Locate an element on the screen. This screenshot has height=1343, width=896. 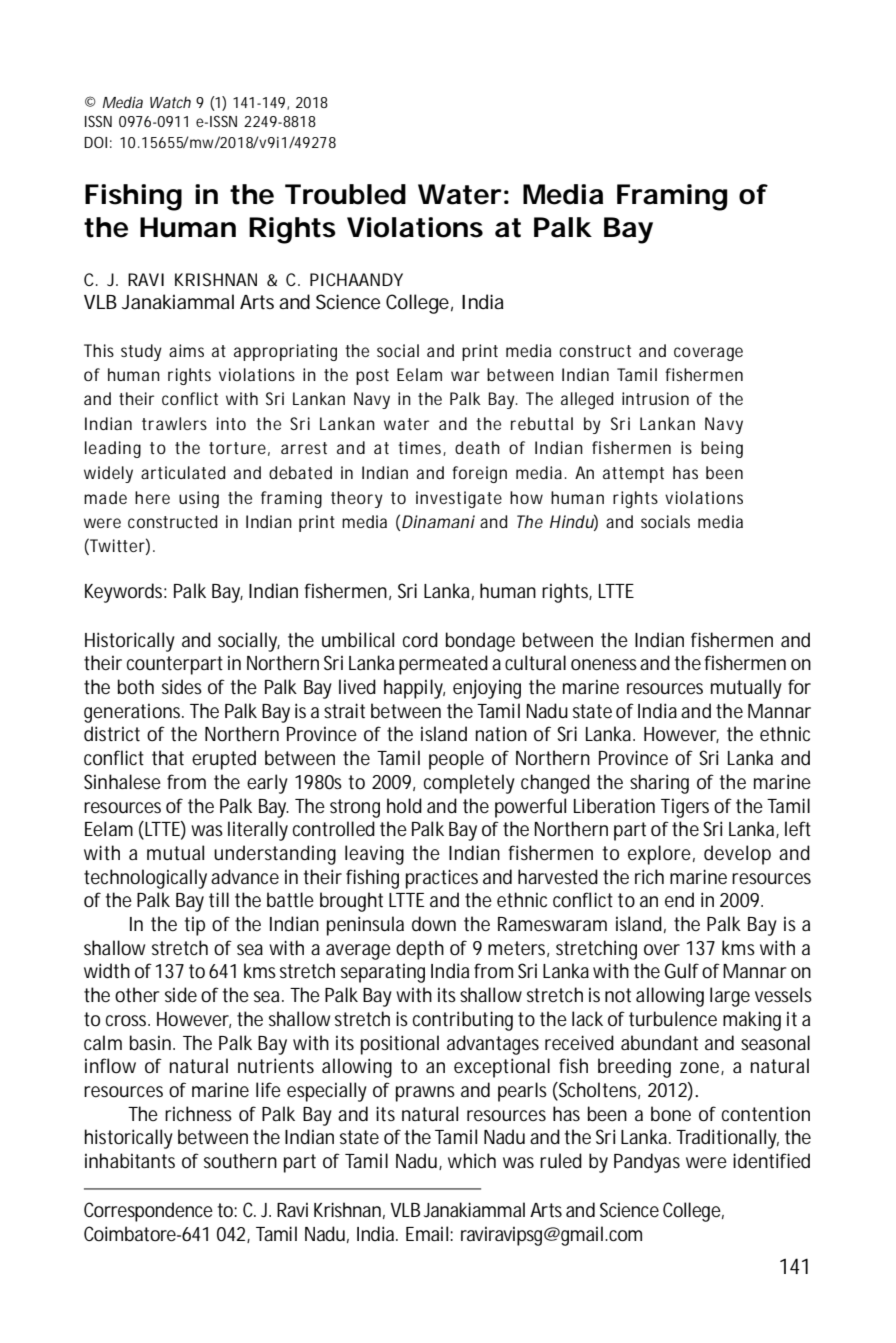
identified is located at coordinates (771, 1161).
